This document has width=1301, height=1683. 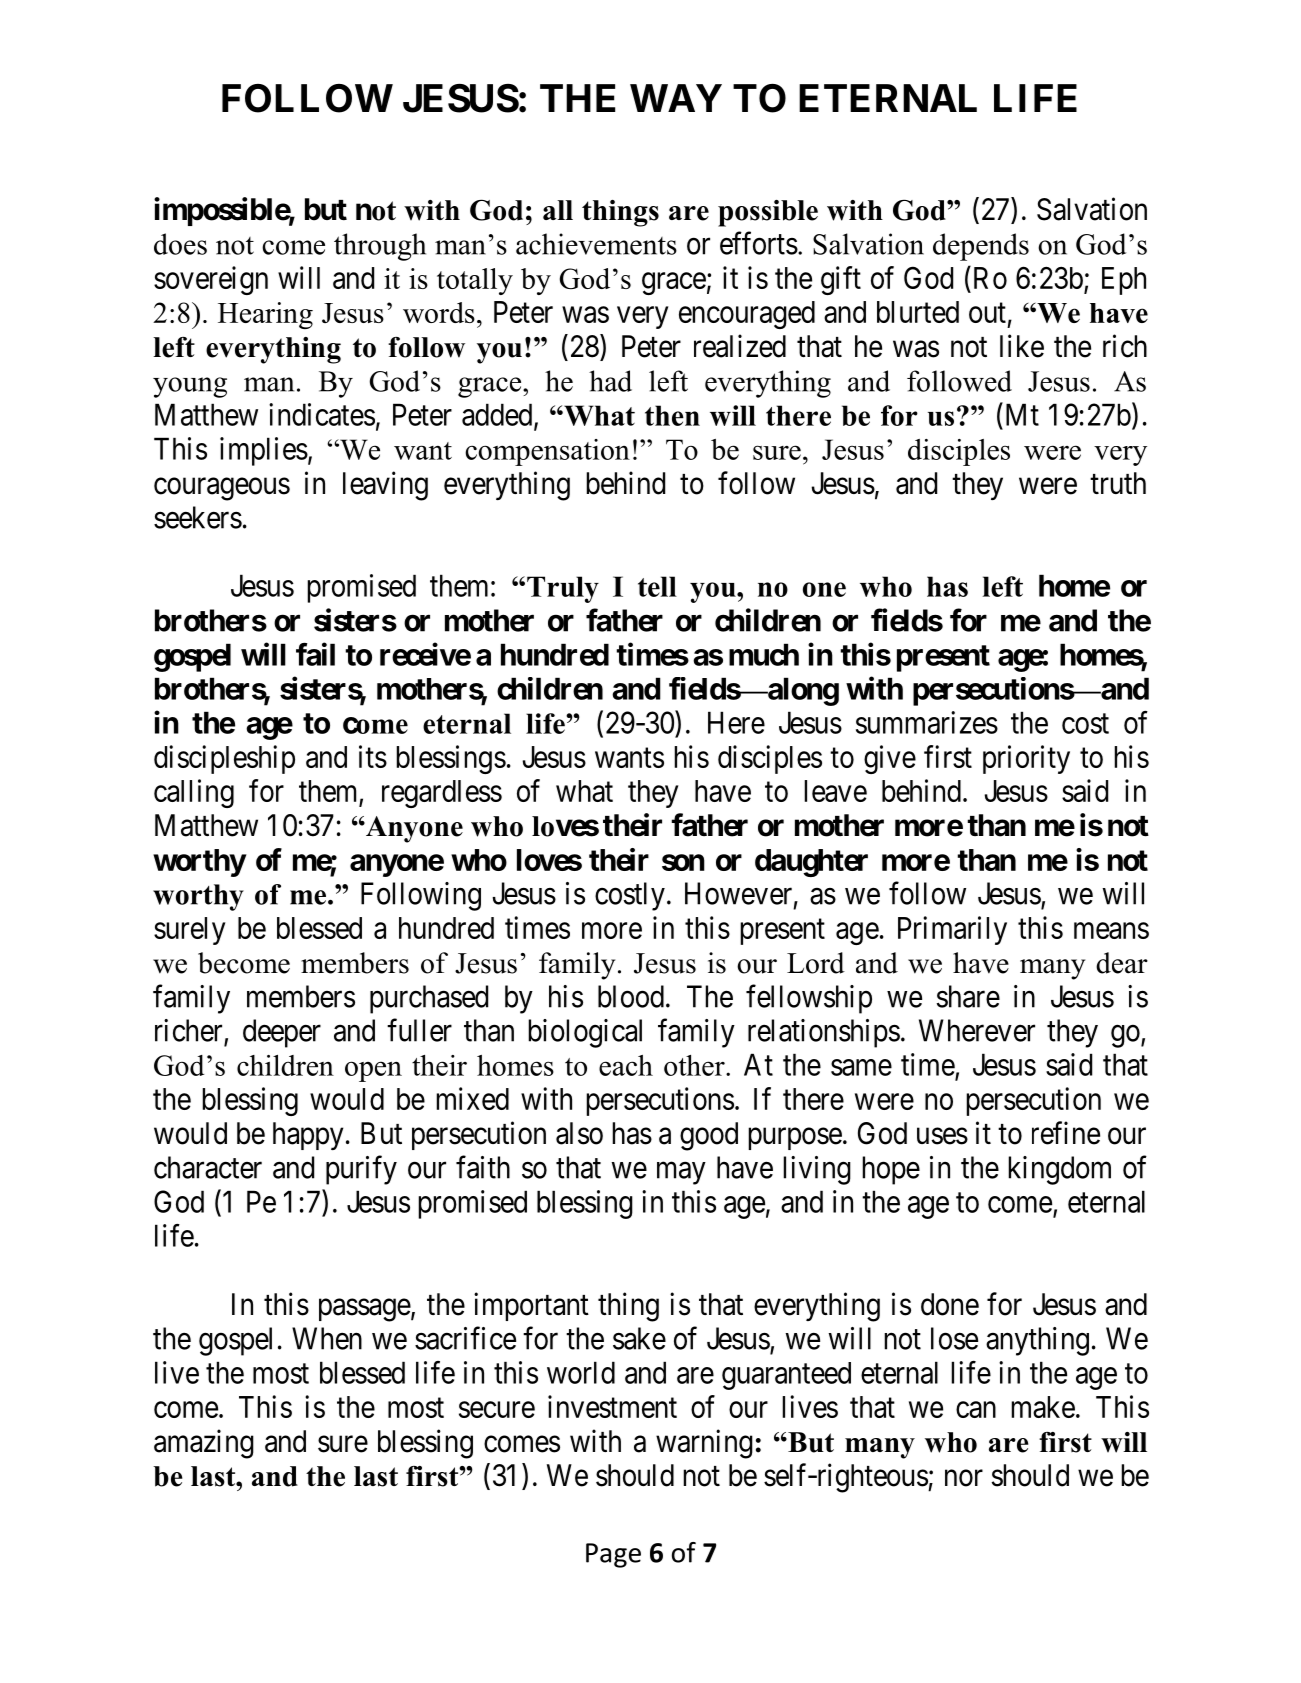 What do you see at coordinates (380, 247) in the document?
I see `through` at bounding box center [380, 247].
